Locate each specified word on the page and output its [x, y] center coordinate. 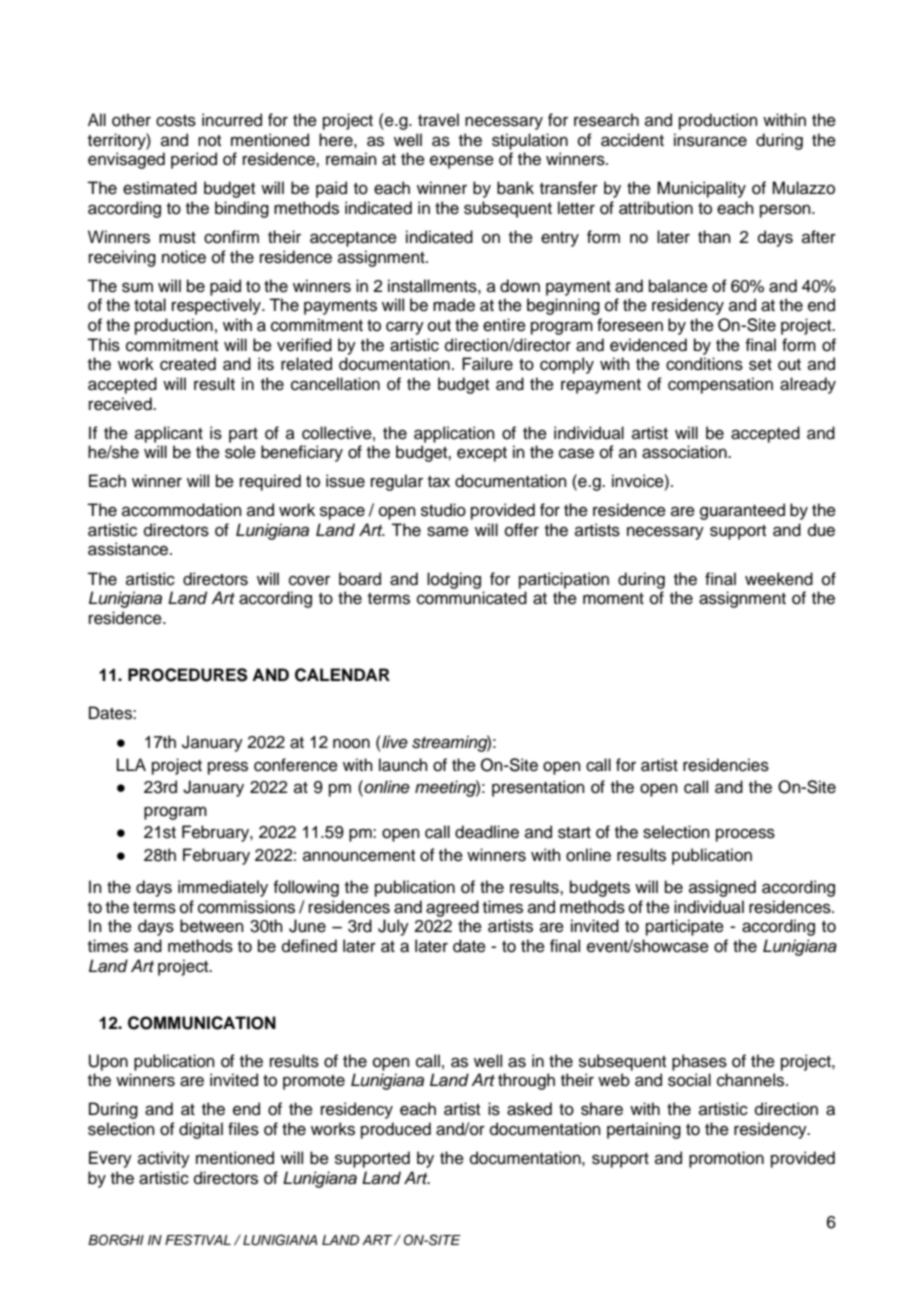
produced [396, 1130]
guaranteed [742, 511]
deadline [487, 832]
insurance [710, 140]
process [745, 835]
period [194, 160]
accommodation [182, 510]
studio [443, 510]
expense [462, 162]
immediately [223, 888]
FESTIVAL [198, 1240]
